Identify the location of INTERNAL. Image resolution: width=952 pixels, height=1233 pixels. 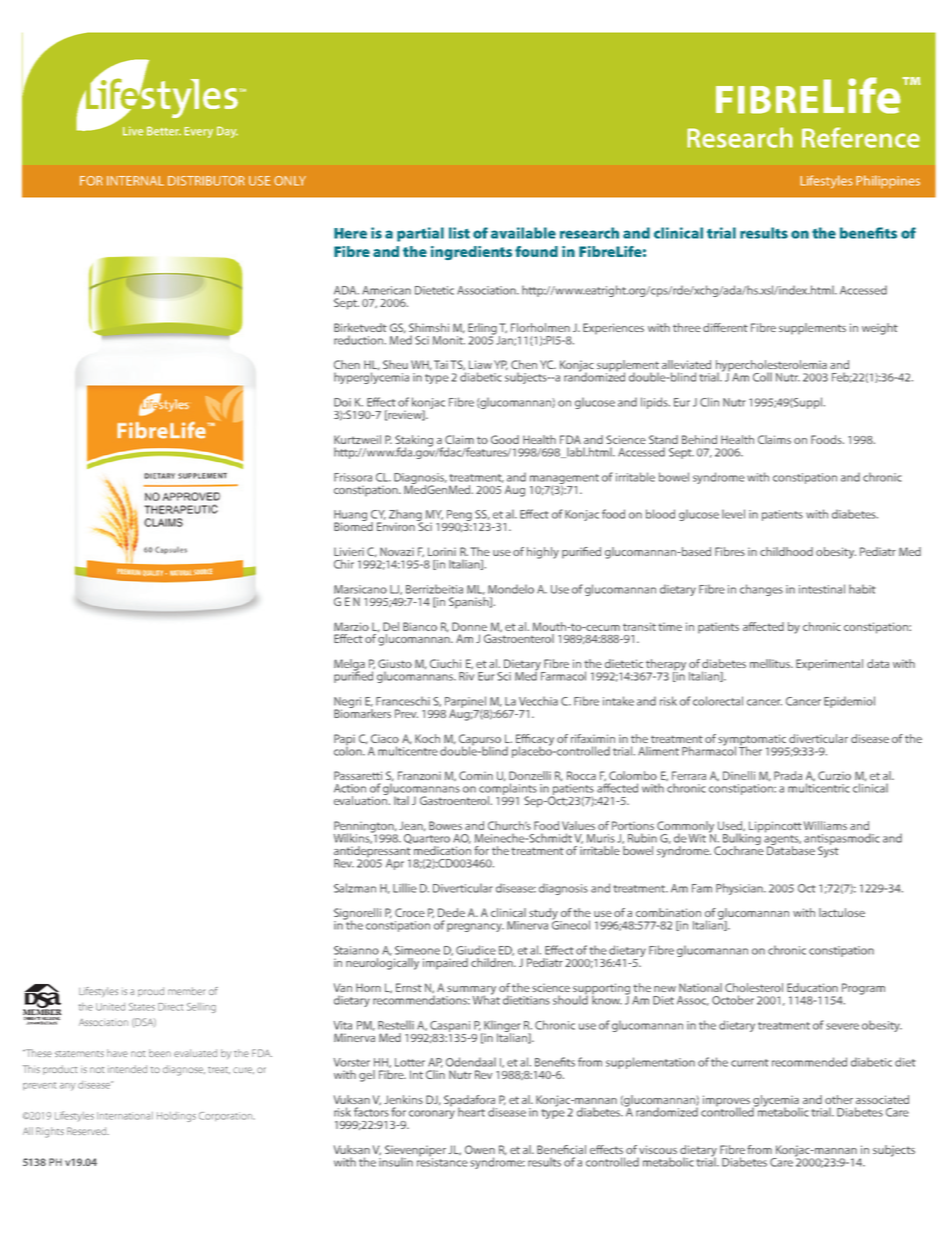
(135, 181).
